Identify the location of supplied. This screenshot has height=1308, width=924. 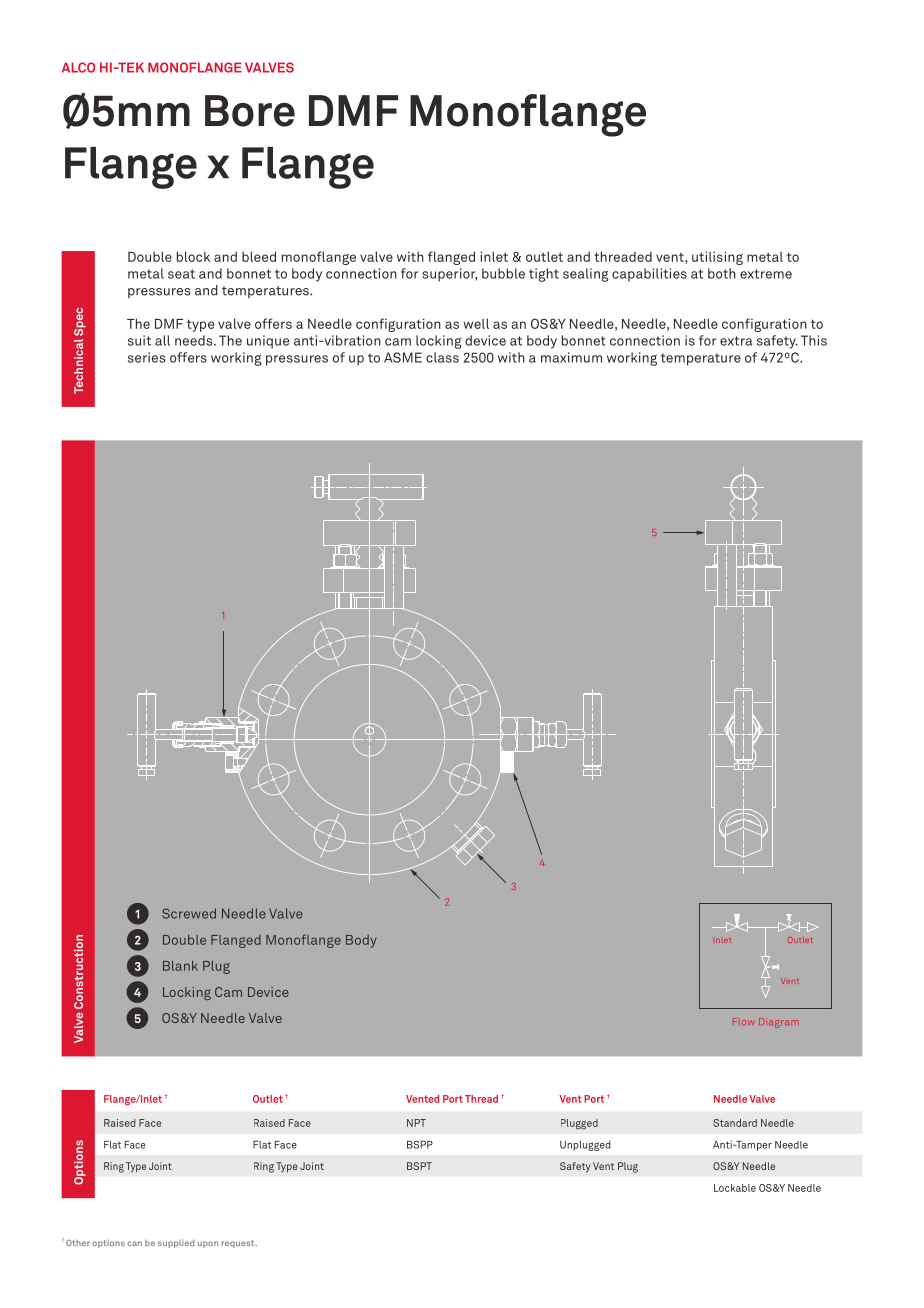
(176, 1244).
